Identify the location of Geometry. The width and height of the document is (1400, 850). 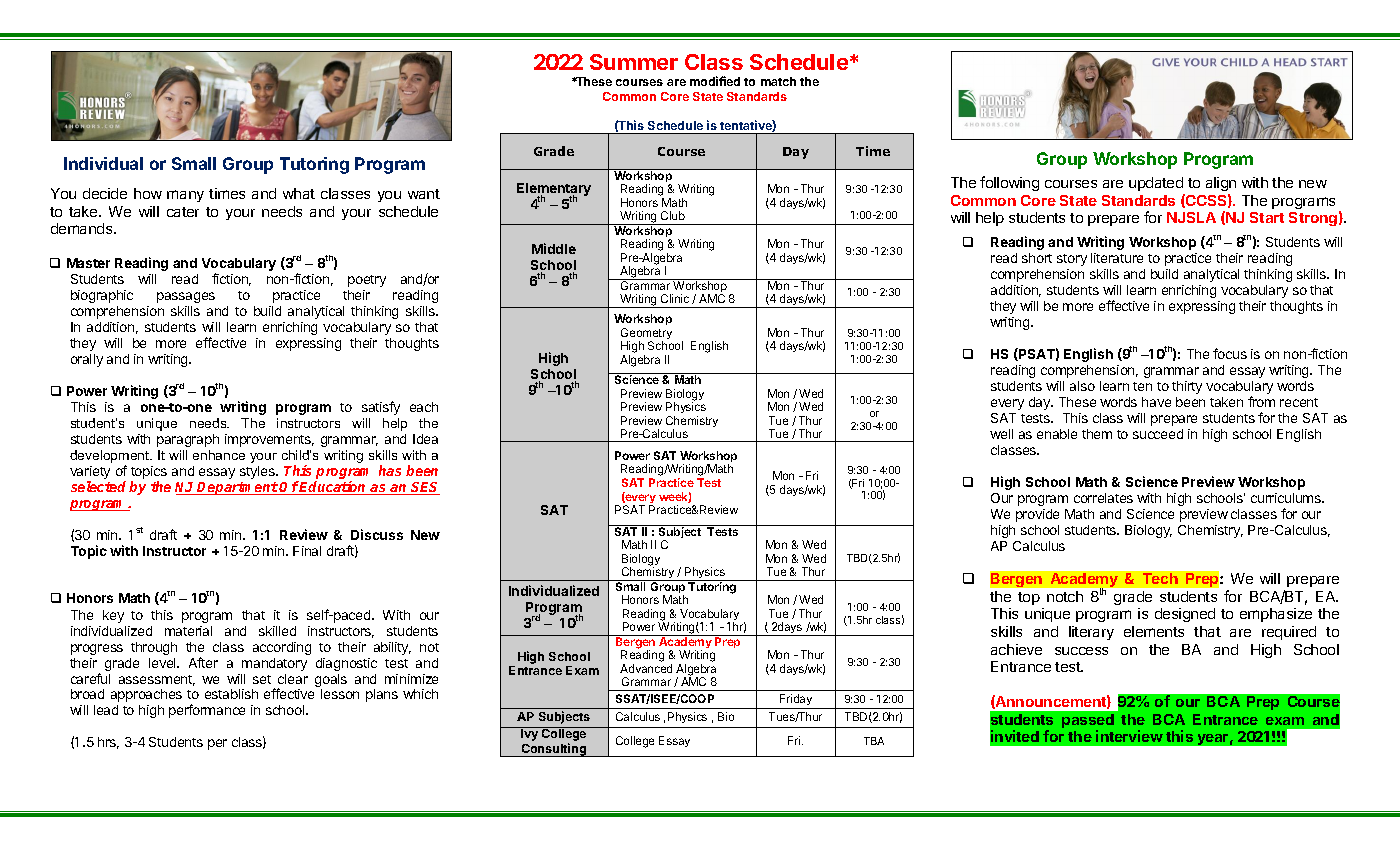
(646, 335).
